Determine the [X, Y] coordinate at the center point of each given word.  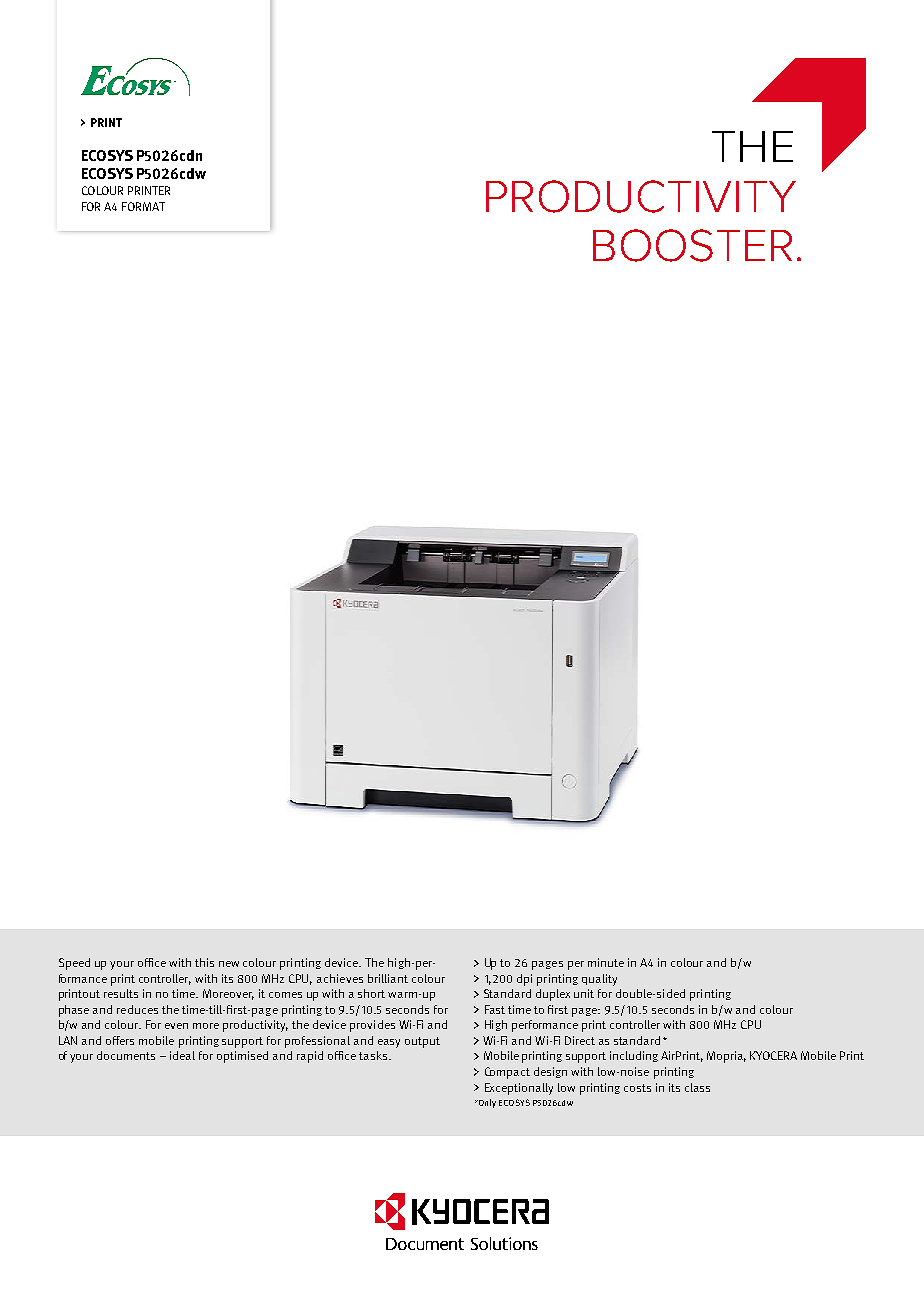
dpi [524, 980]
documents [126, 1055]
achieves [340, 978]
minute [606, 962]
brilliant [388, 978]
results [121, 993]
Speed [74, 964]
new [229, 964]
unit [584, 993]
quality [599, 980]
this [204, 962]
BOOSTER [692, 245]
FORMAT [143, 206]
